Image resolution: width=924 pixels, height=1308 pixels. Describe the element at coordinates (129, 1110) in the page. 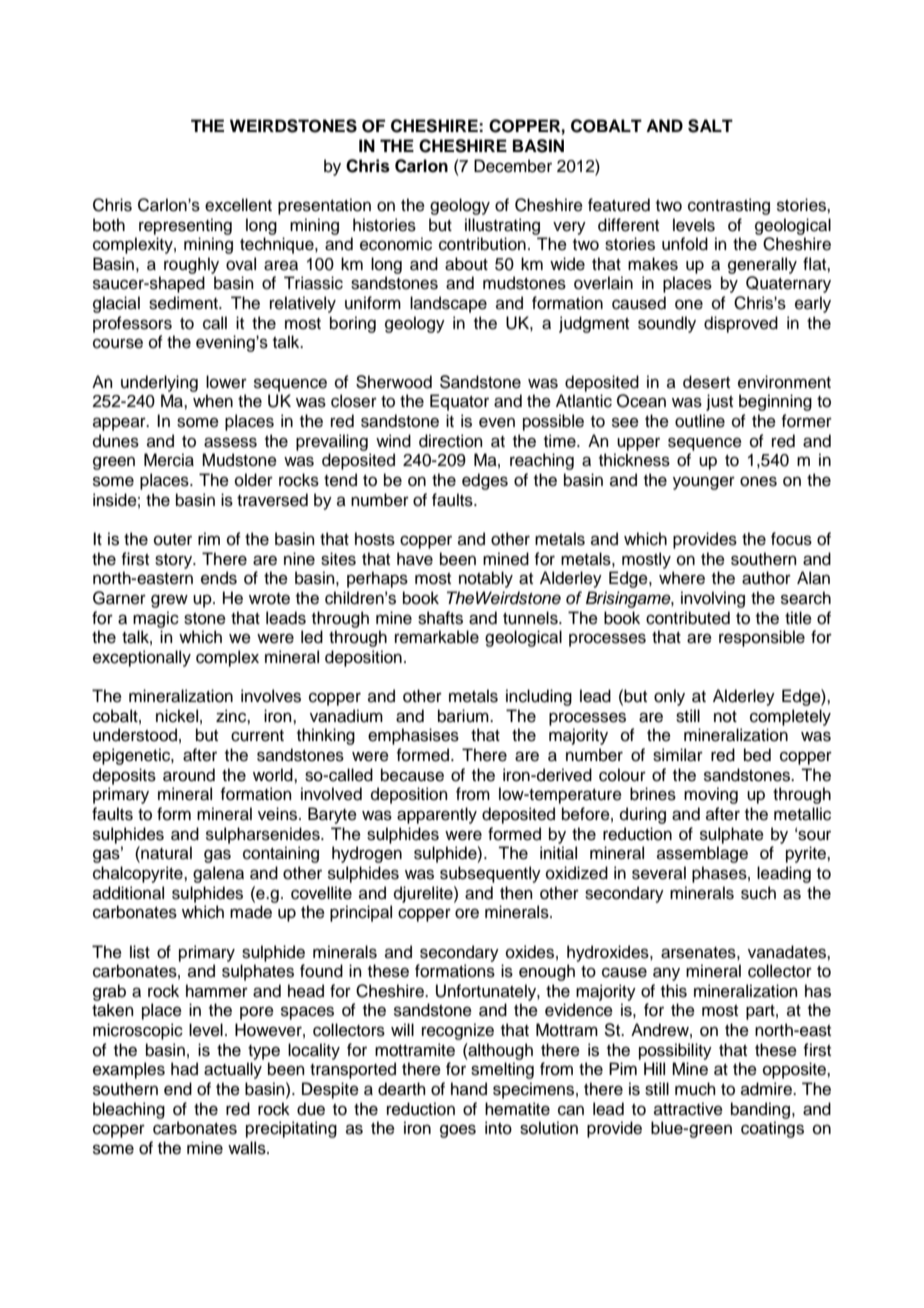

I see `bleaching` at that location.
